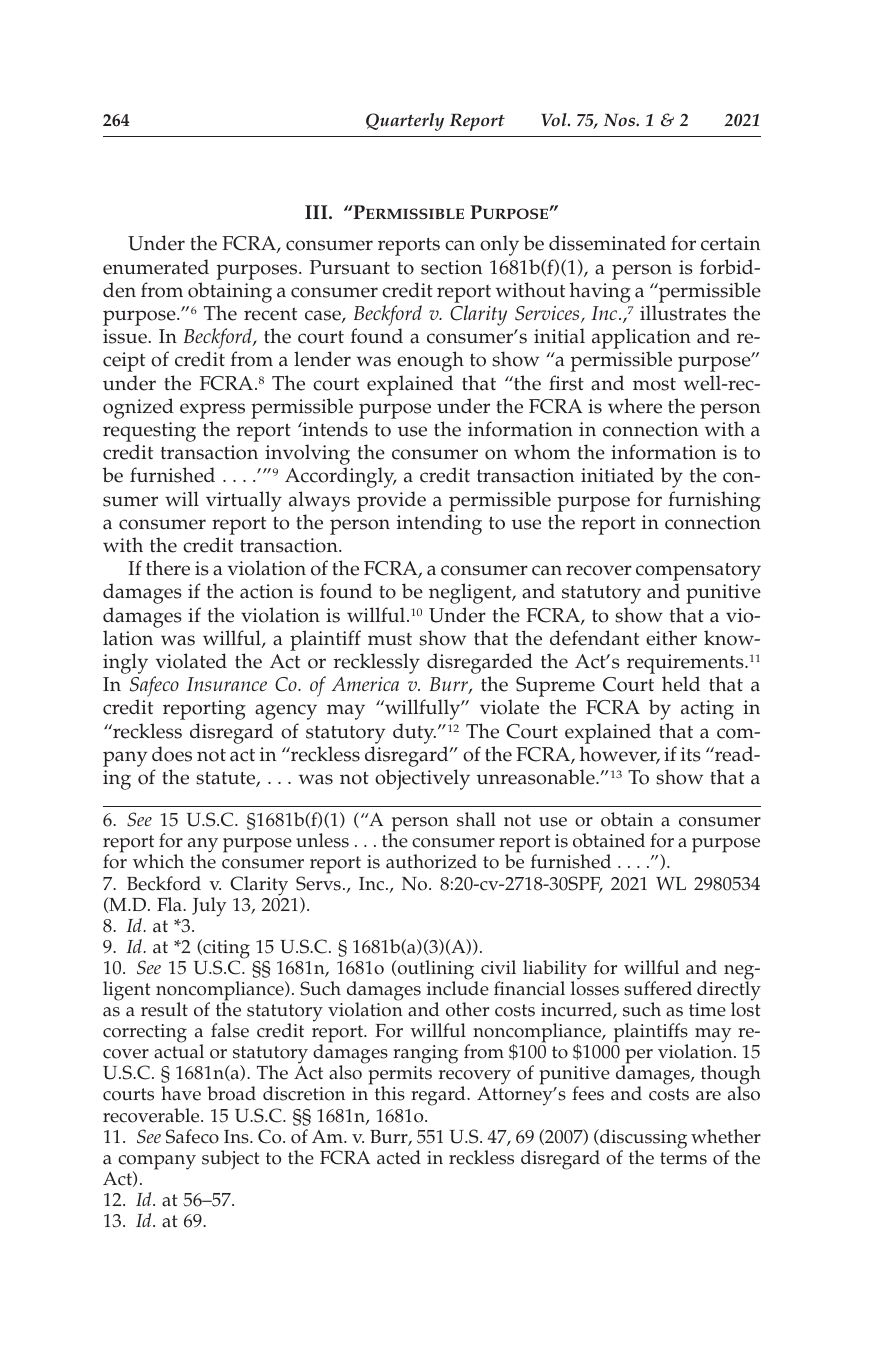 Image resolution: width=895 pixels, height=1372 pixels. What do you see at coordinates (227, 684) in the screenshot?
I see `Insurance` at bounding box center [227, 684].
